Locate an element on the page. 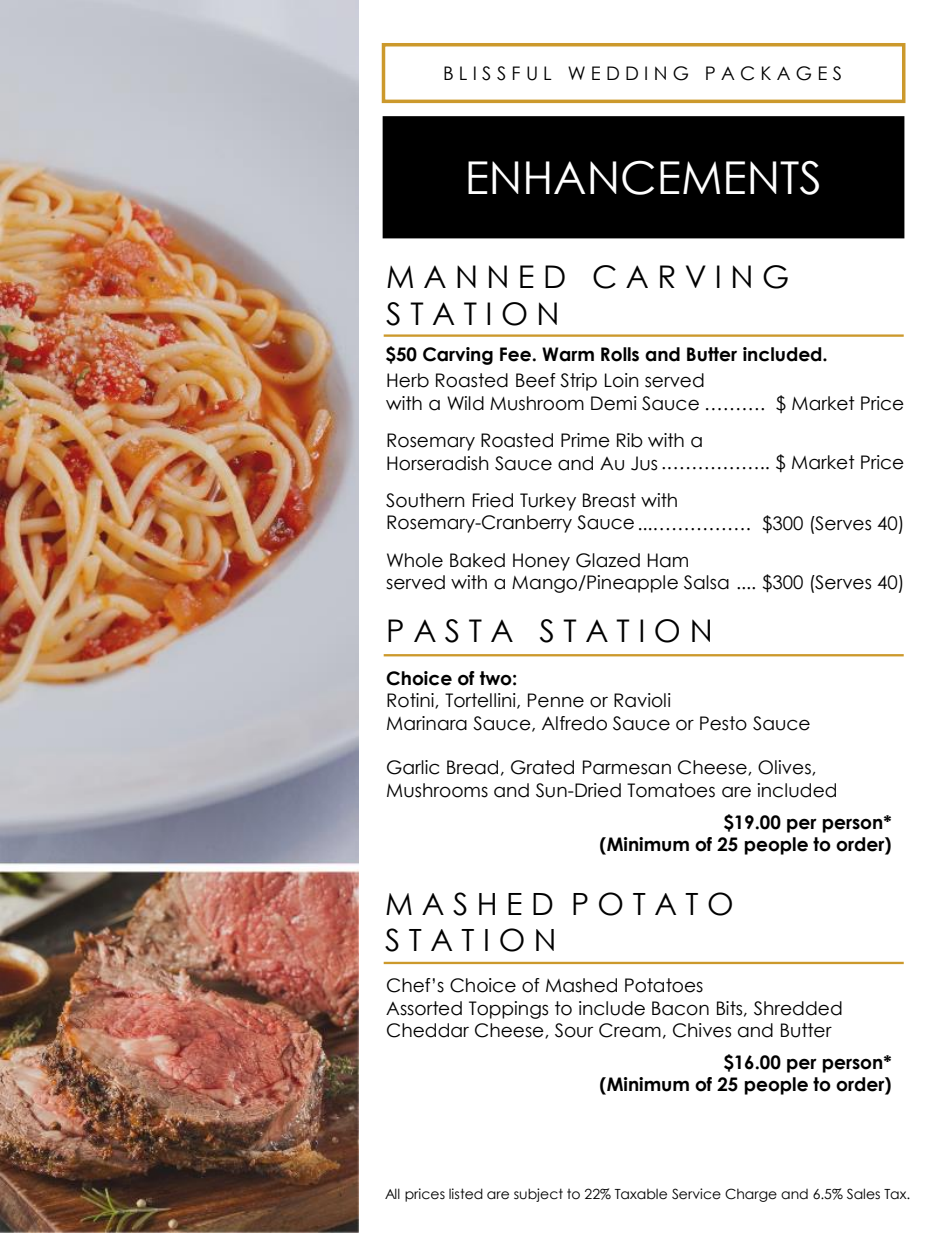  listed is located at coordinates (466, 1194).
